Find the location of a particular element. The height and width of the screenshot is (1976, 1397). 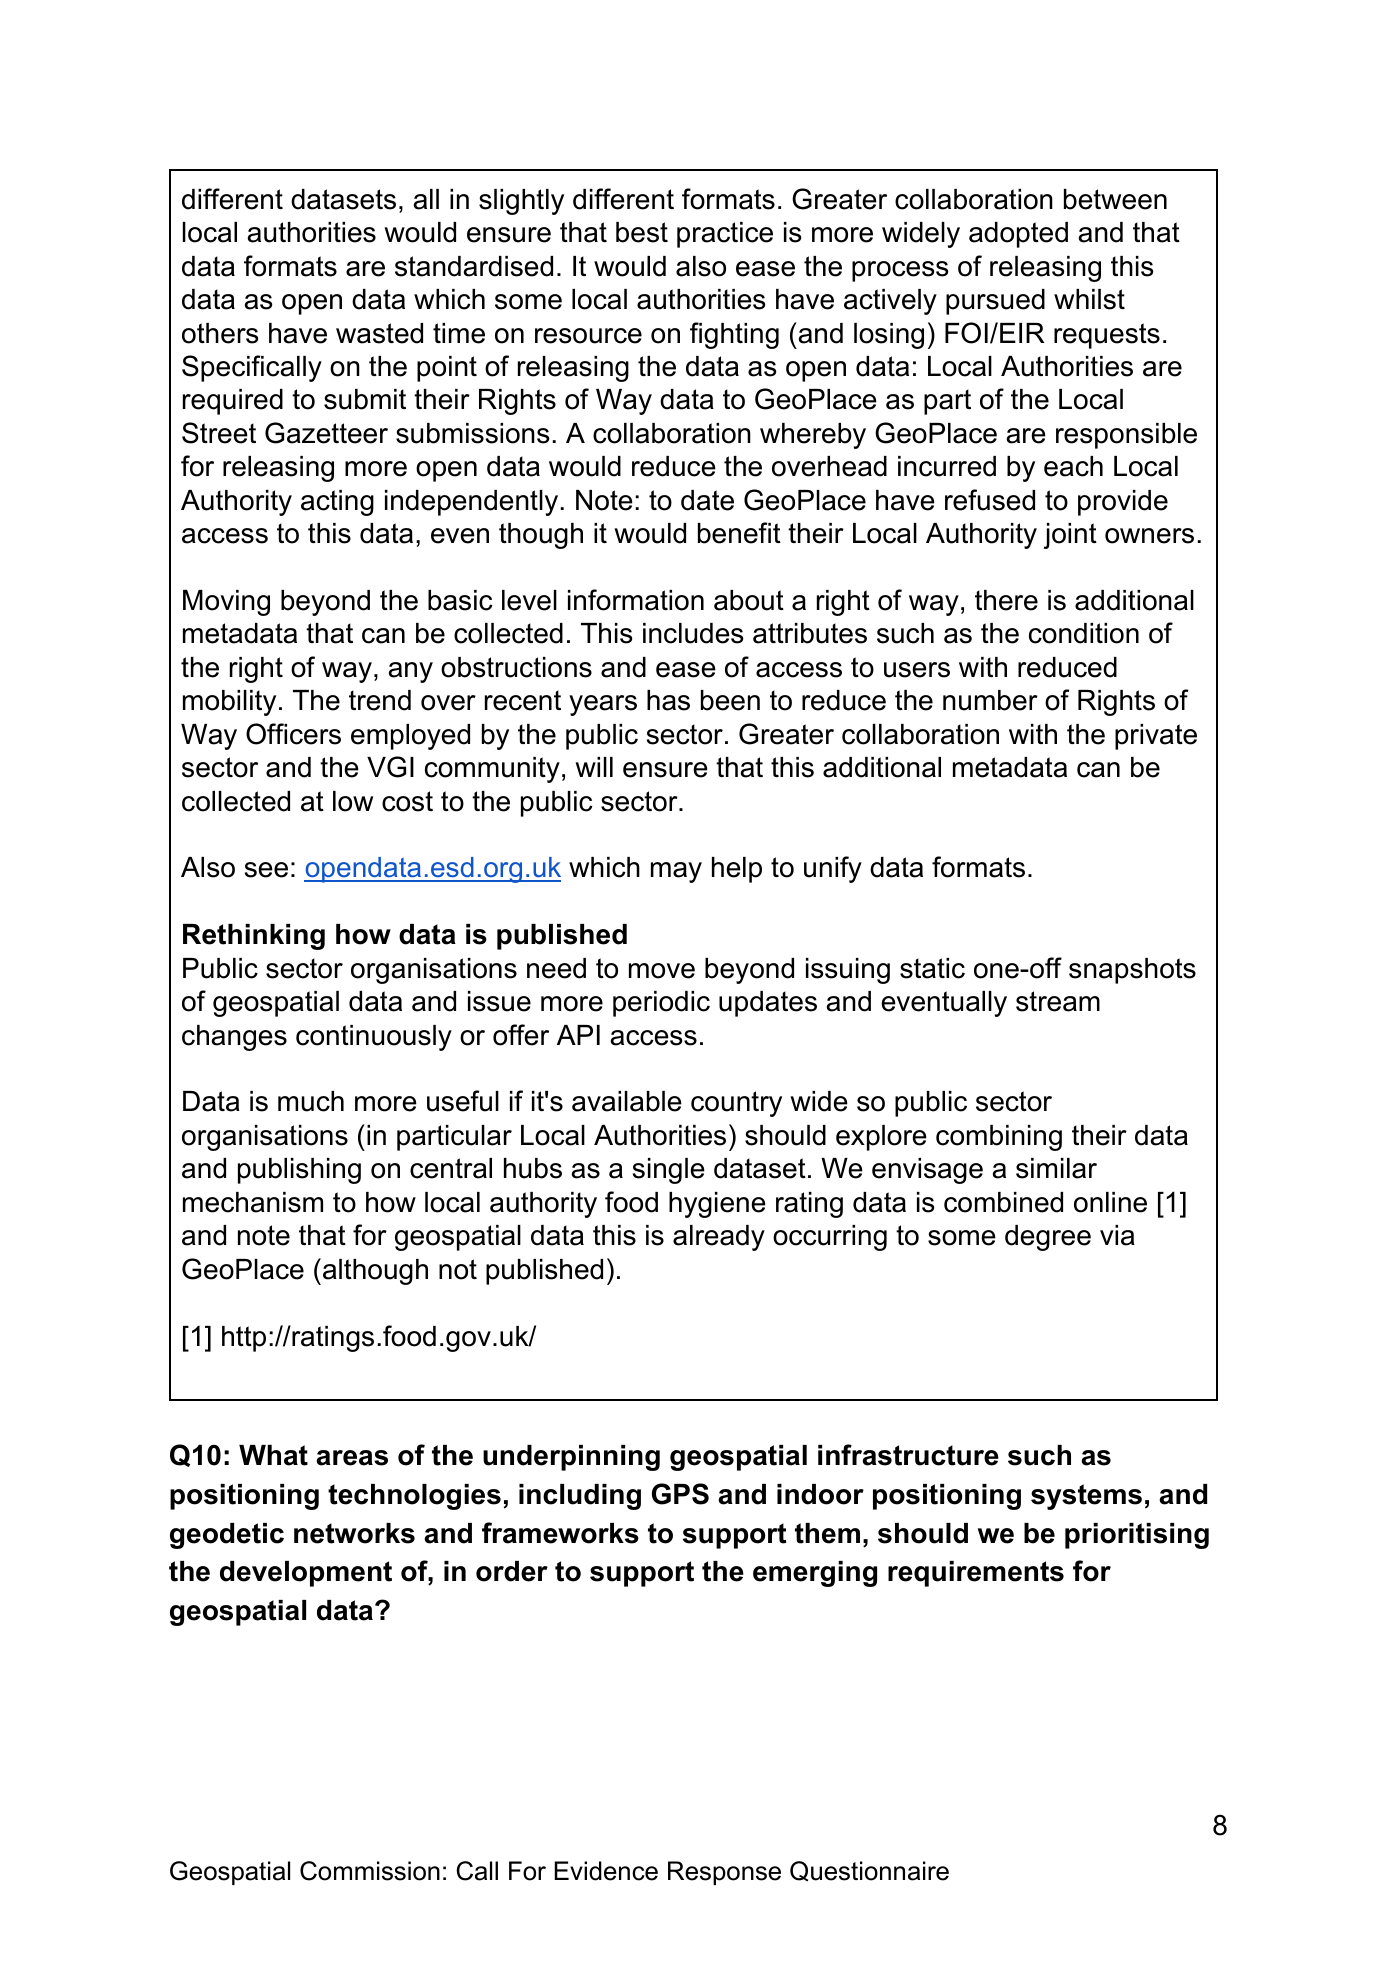

continuously is located at coordinates (374, 1038).
